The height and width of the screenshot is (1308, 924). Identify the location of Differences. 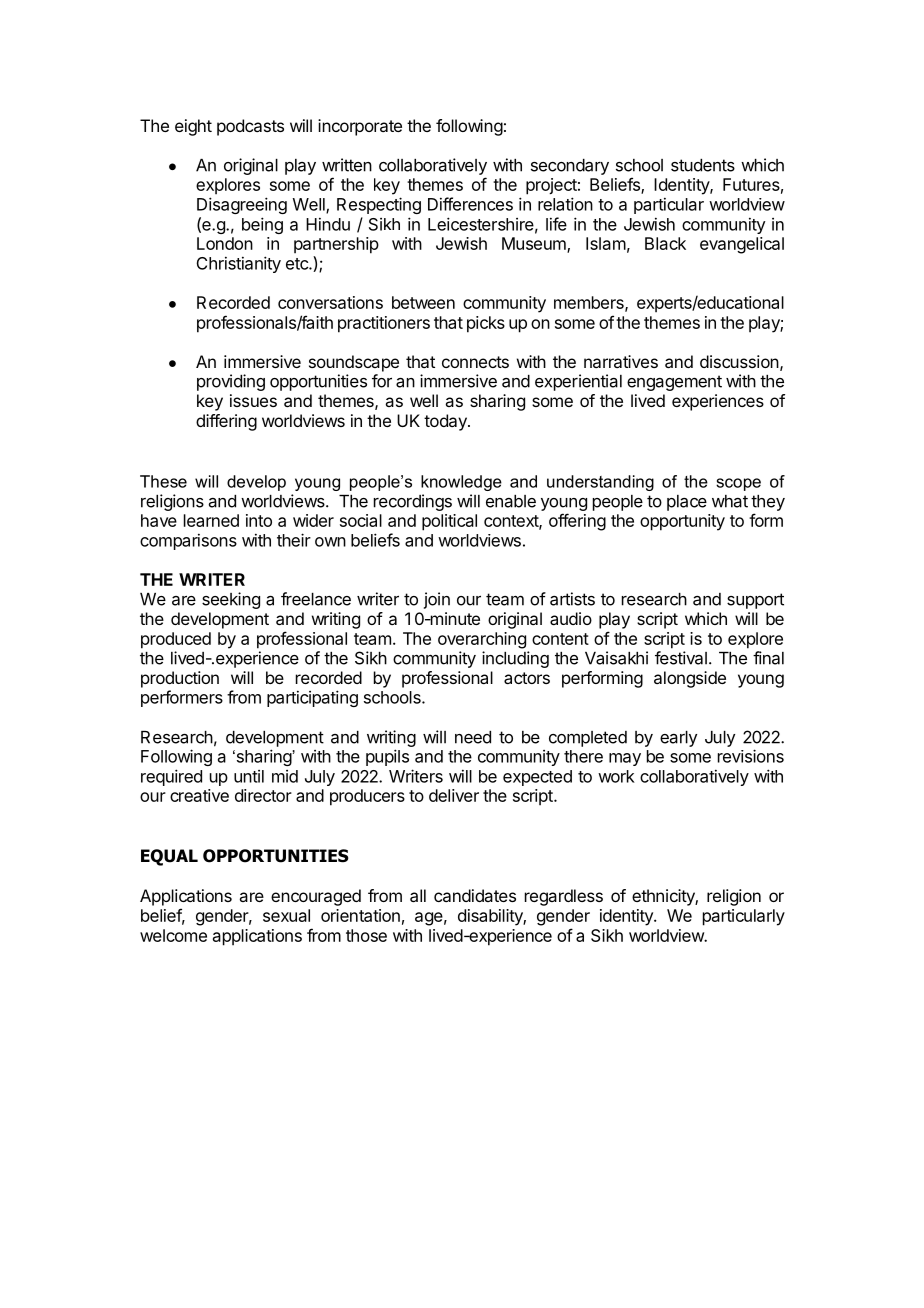
(470, 204).
